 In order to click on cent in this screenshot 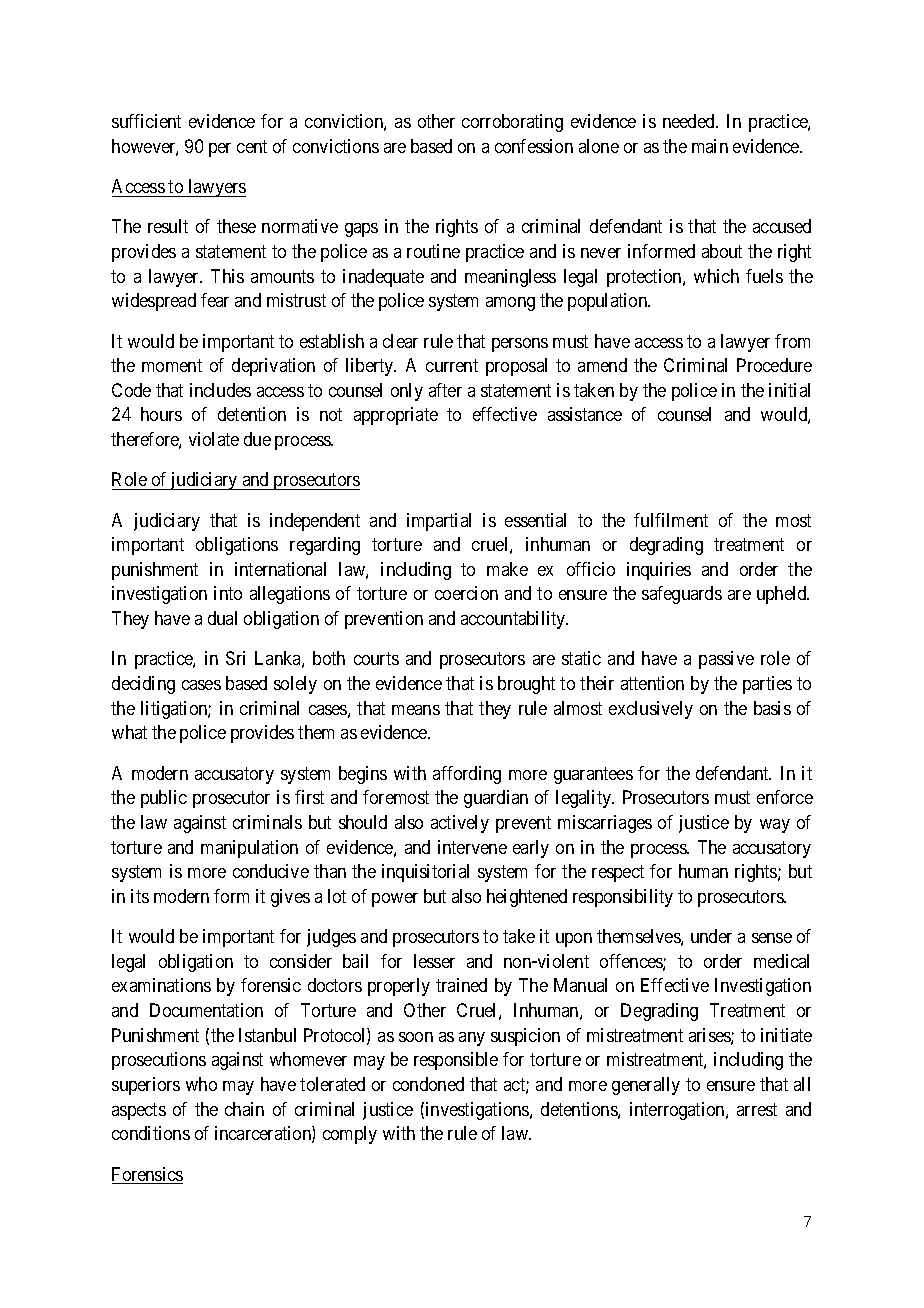, I will do `click(252, 146)`.
